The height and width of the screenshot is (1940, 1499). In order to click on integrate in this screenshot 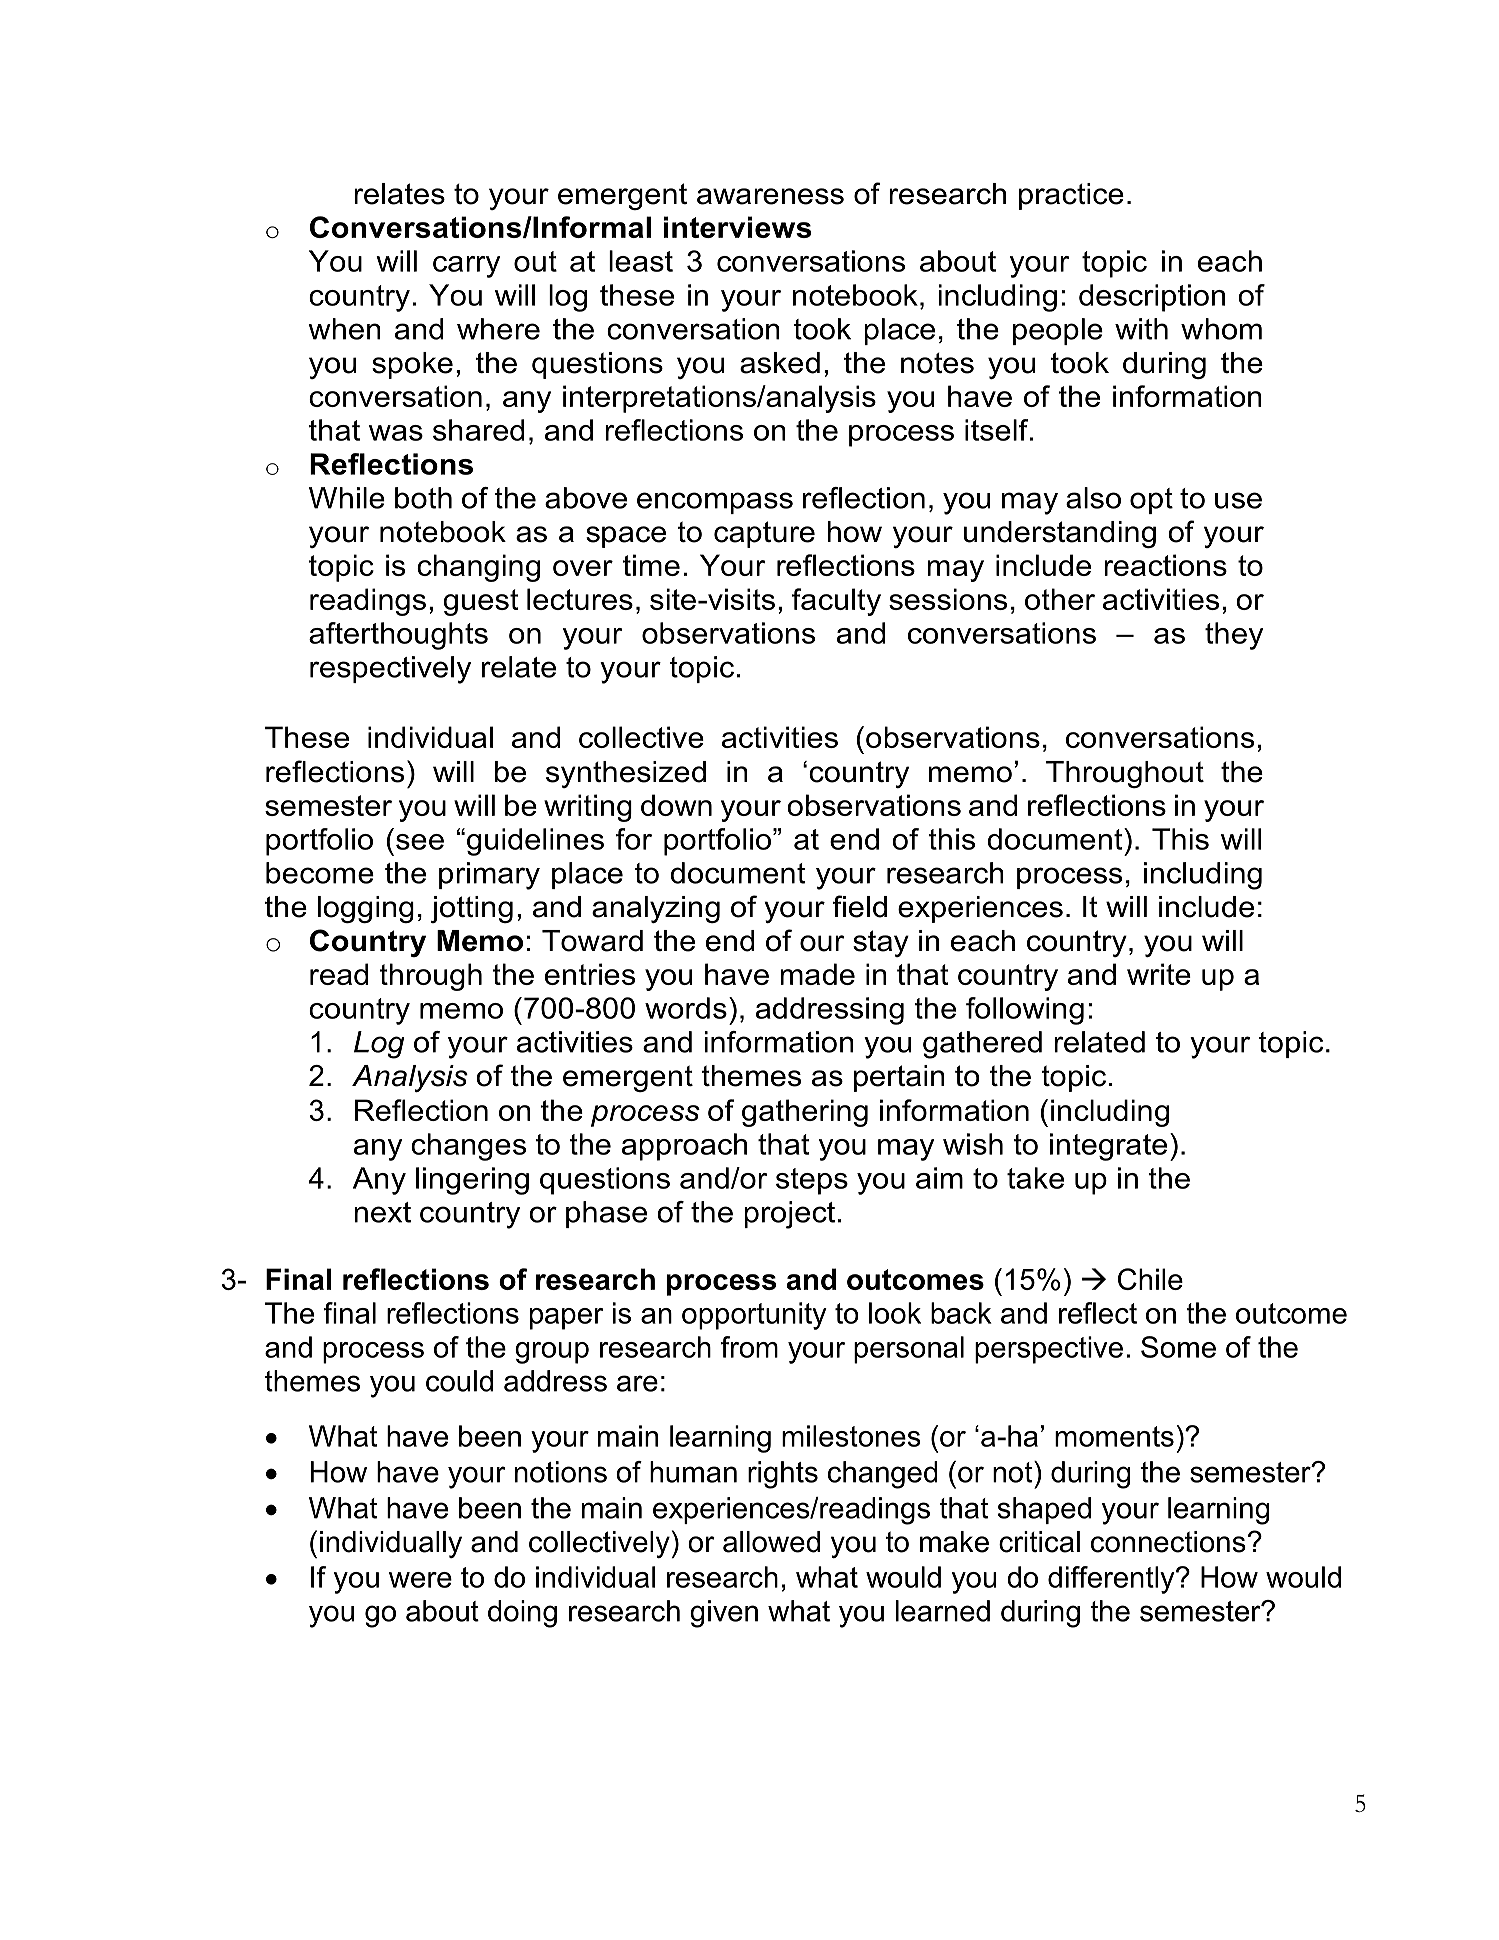, I will do `click(1108, 1147)`.
